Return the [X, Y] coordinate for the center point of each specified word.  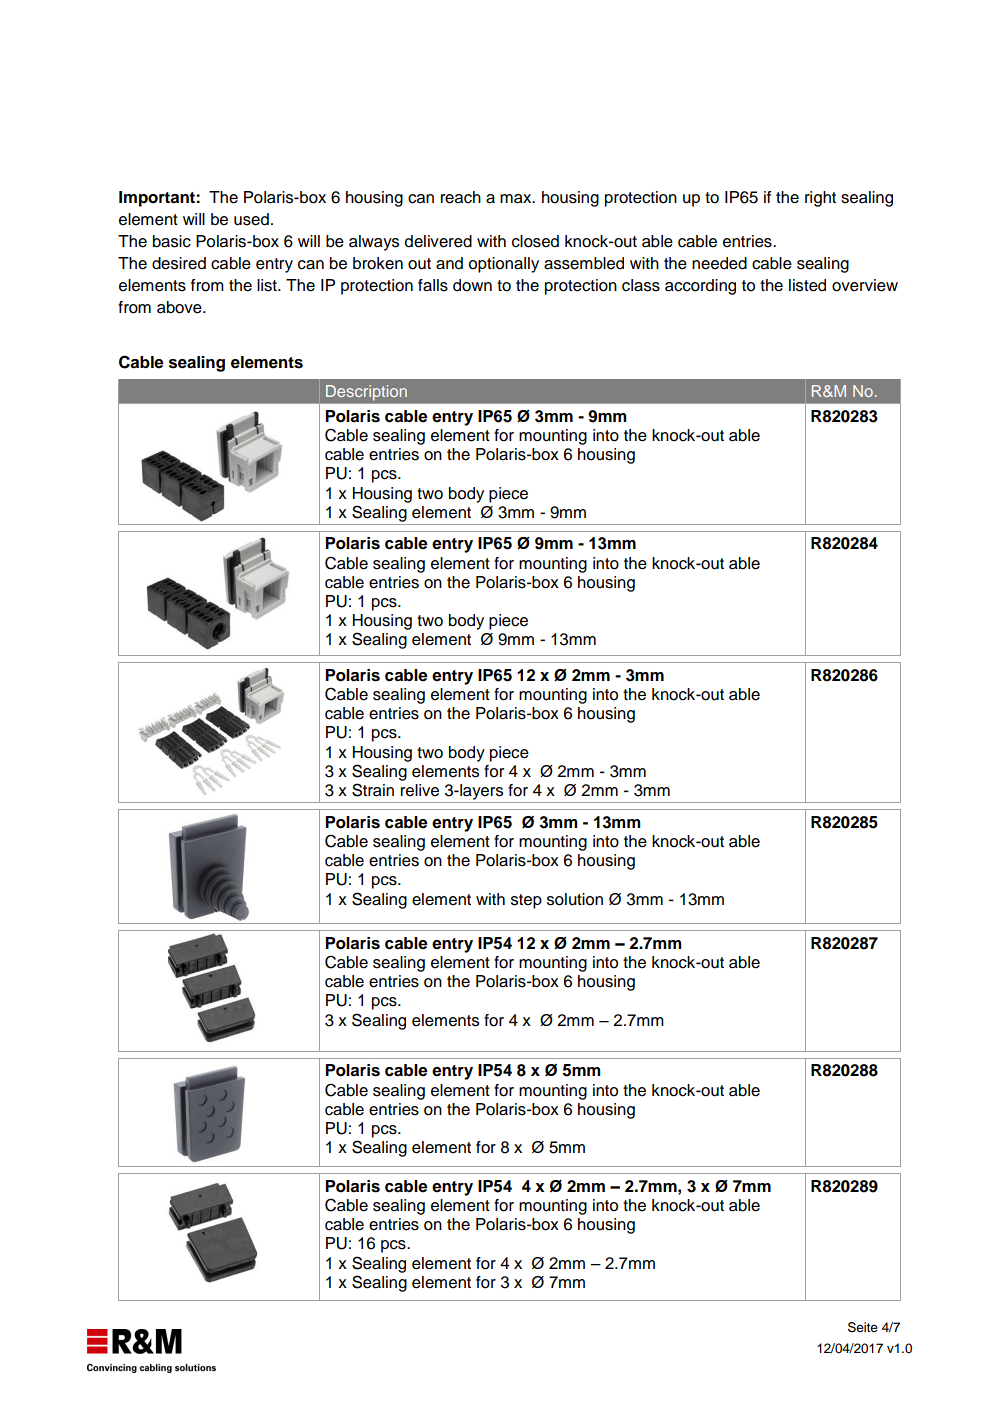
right [820, 199]
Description [366, 392]
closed [535, 241]
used [251, 219]
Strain [373, 790]
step [526, 901]
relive [420, 790]
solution [575, 899]
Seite [863, 1327]
